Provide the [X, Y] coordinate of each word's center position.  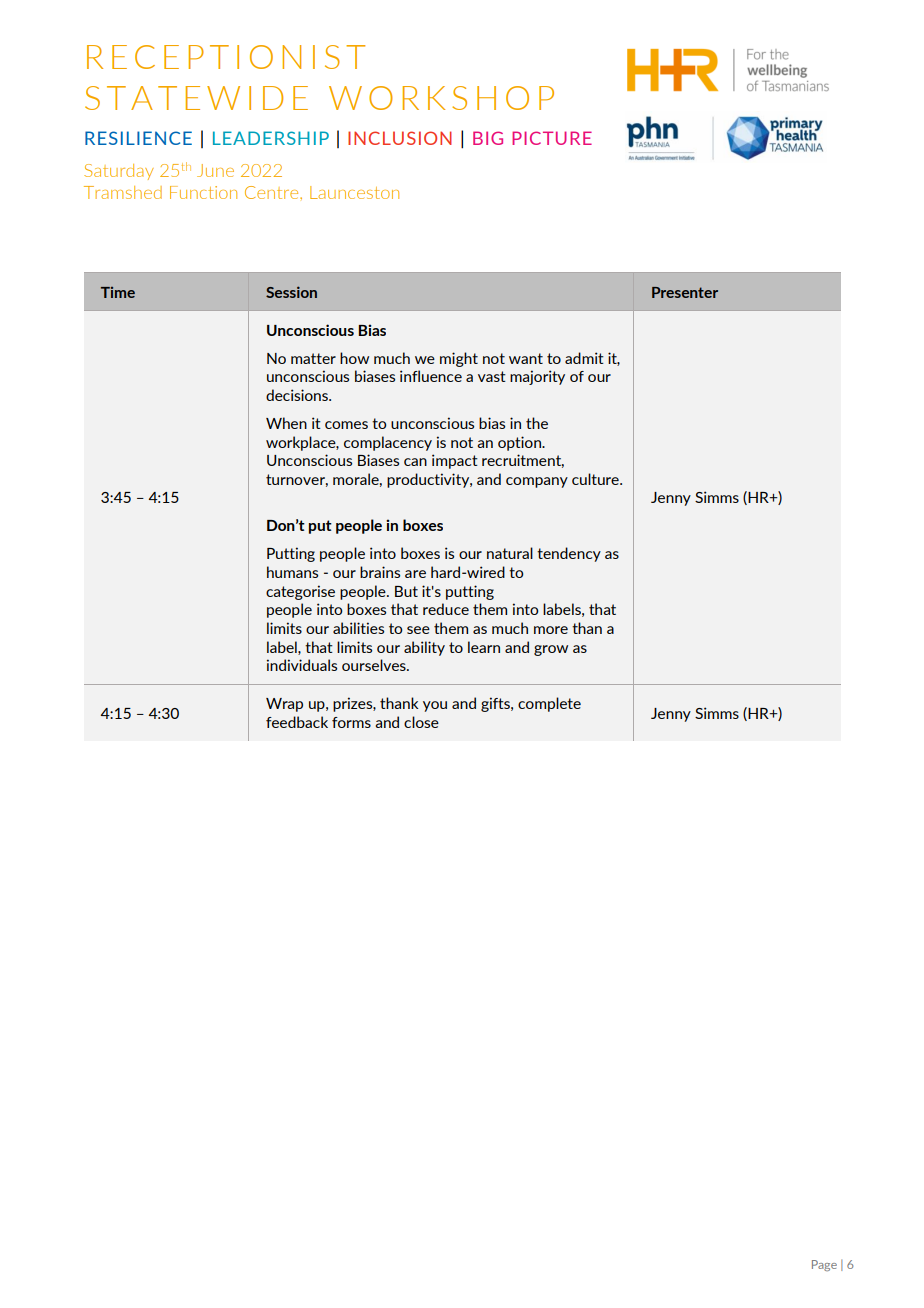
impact [455, 461]
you [435, 706]
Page [824, 1265]
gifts [496, 704]
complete [549, 704]
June [215, 170]
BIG [488, 138]
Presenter [685, 292]
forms [351, 722]
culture [596, 479]
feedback [297, 722]
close [421, 722]
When [286, 423]
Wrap [284, 705]
